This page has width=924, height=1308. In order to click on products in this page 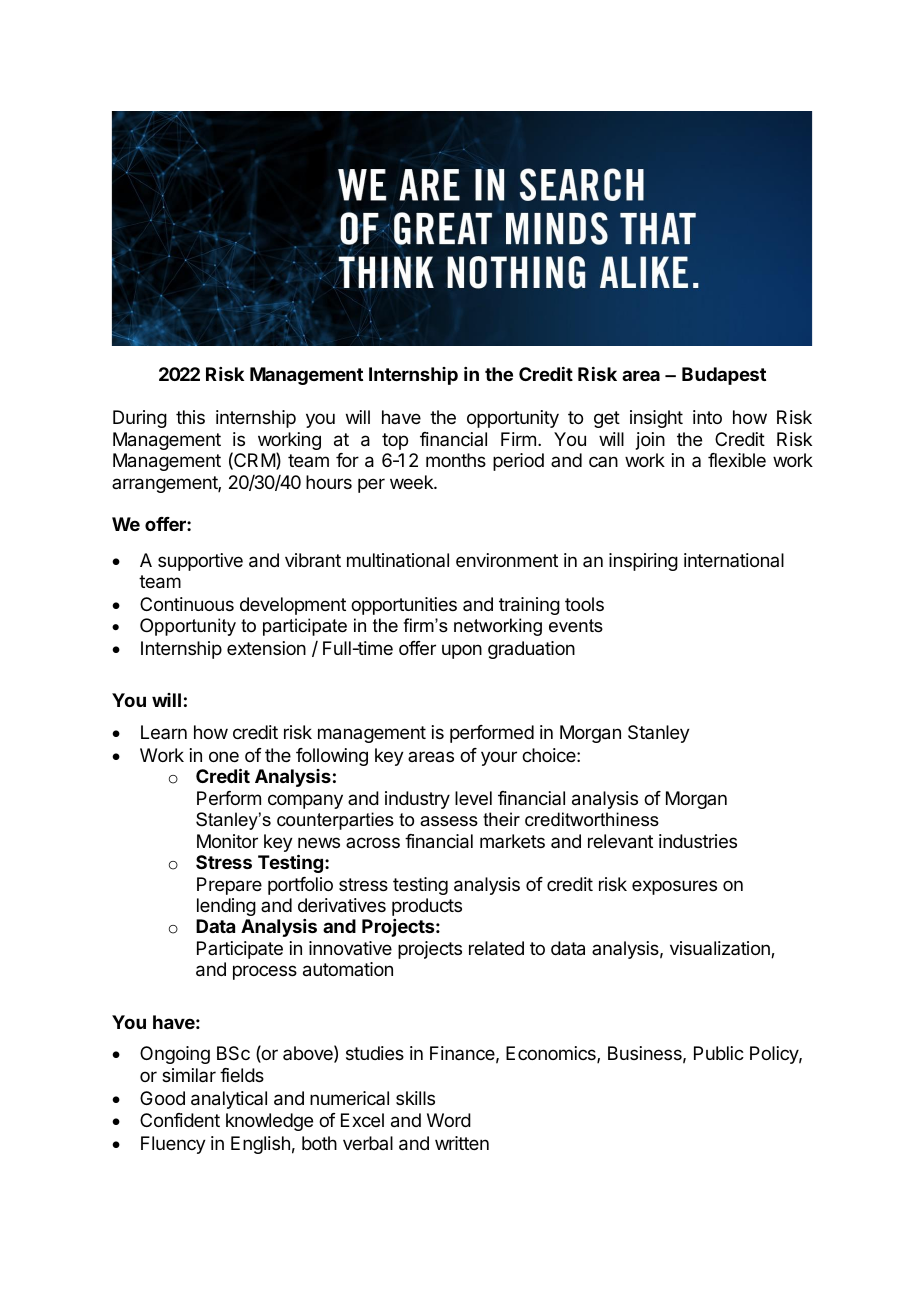, I will do `click(427, 907)`.
